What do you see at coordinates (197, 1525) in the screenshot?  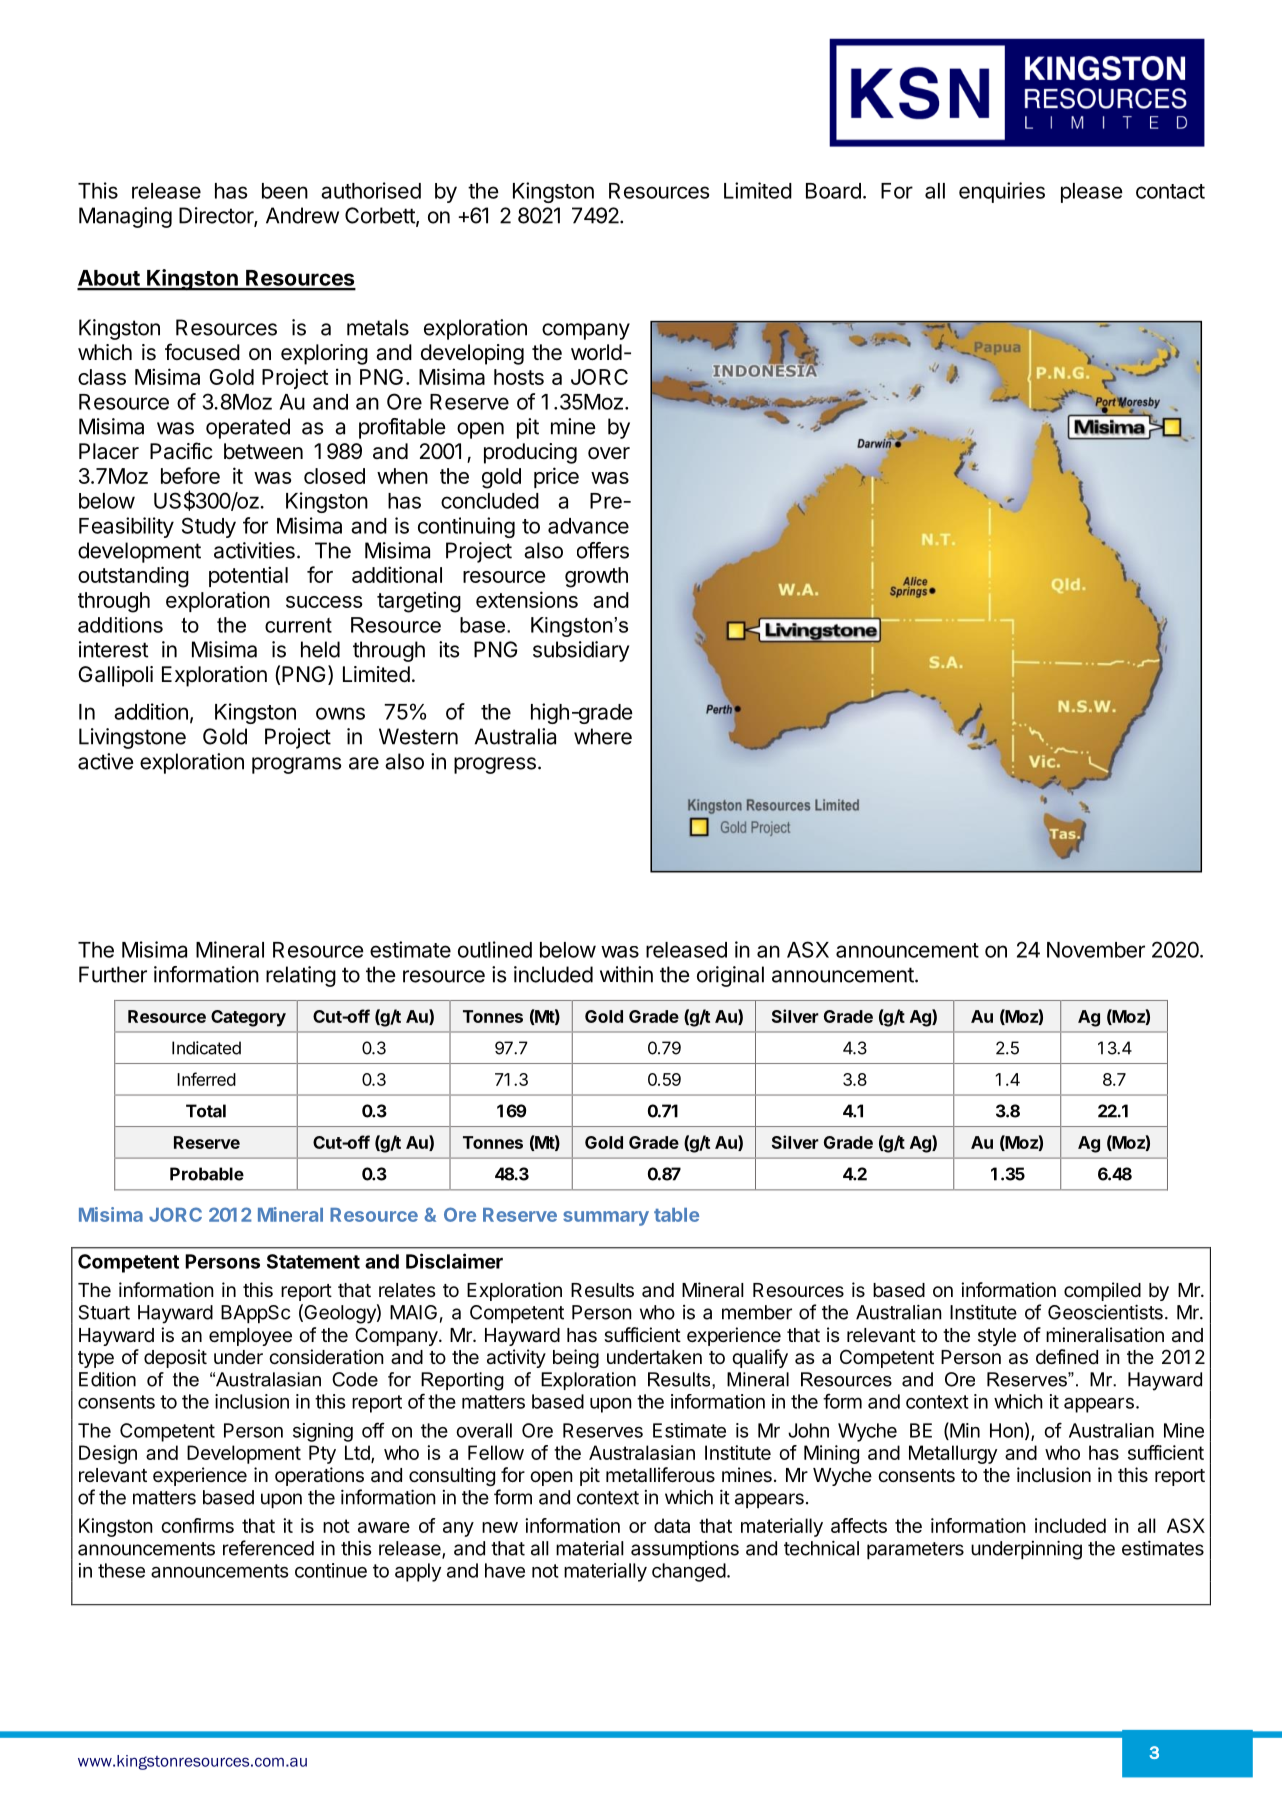 I see `confirms` at bounding box center [197, 1525].
